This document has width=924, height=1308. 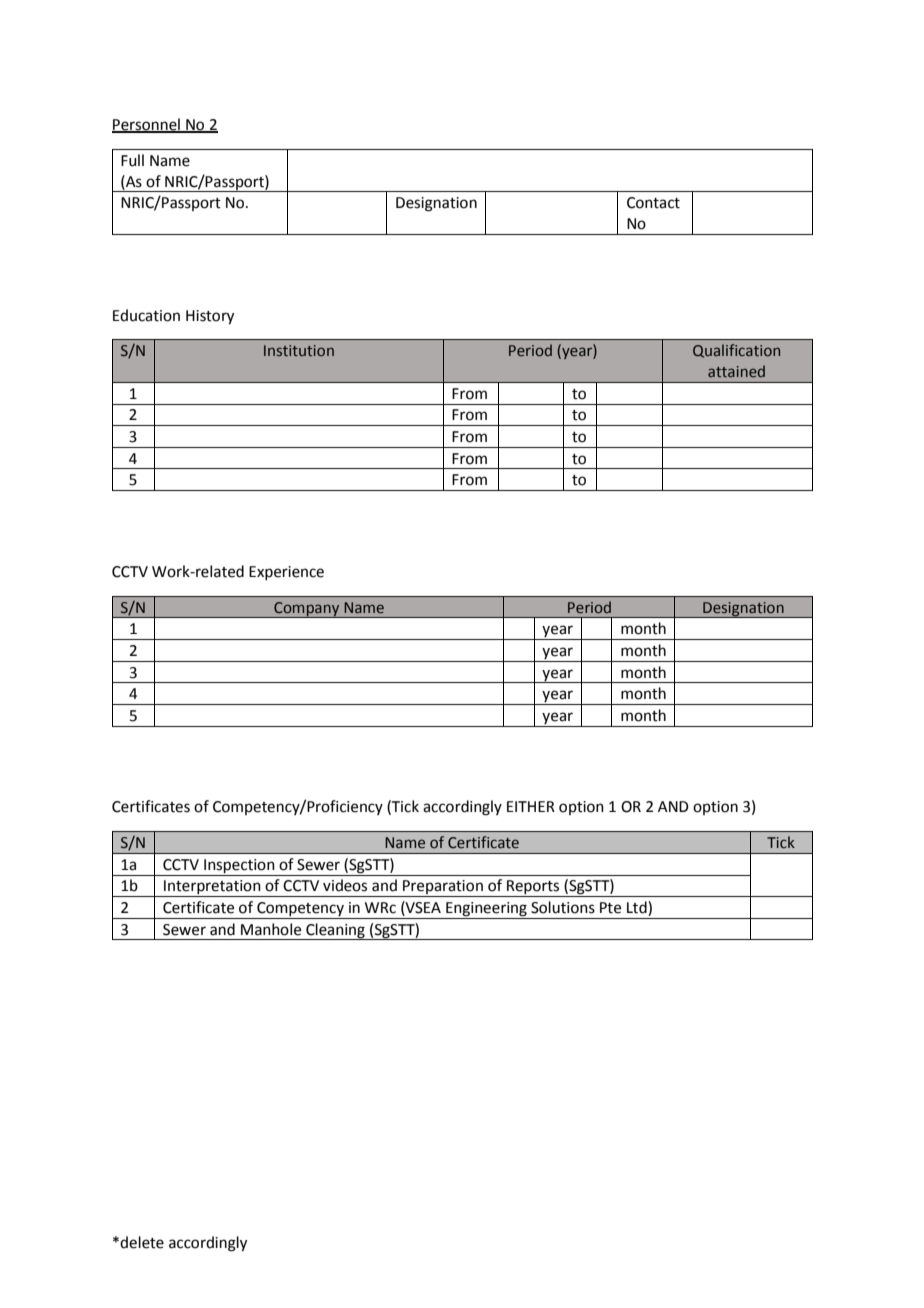 What do you see at coordinates (736, 351) in the document?
I see `Qualification` at bounding box center [736, 351].
